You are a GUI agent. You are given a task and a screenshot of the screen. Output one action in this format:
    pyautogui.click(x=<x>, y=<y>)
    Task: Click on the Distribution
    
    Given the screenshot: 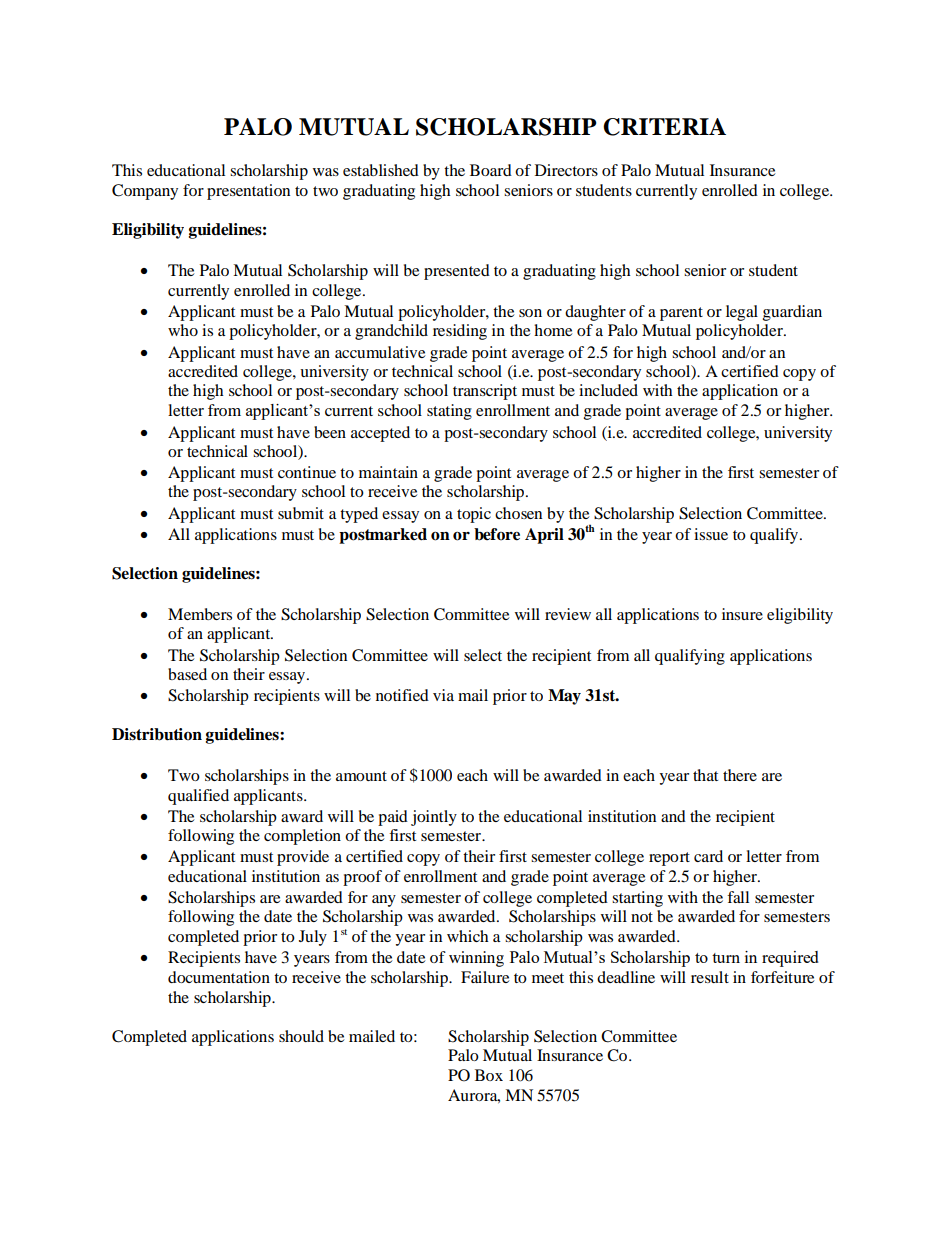 What is the action you would take?
    pyautogui.click(x=157, y=734)
